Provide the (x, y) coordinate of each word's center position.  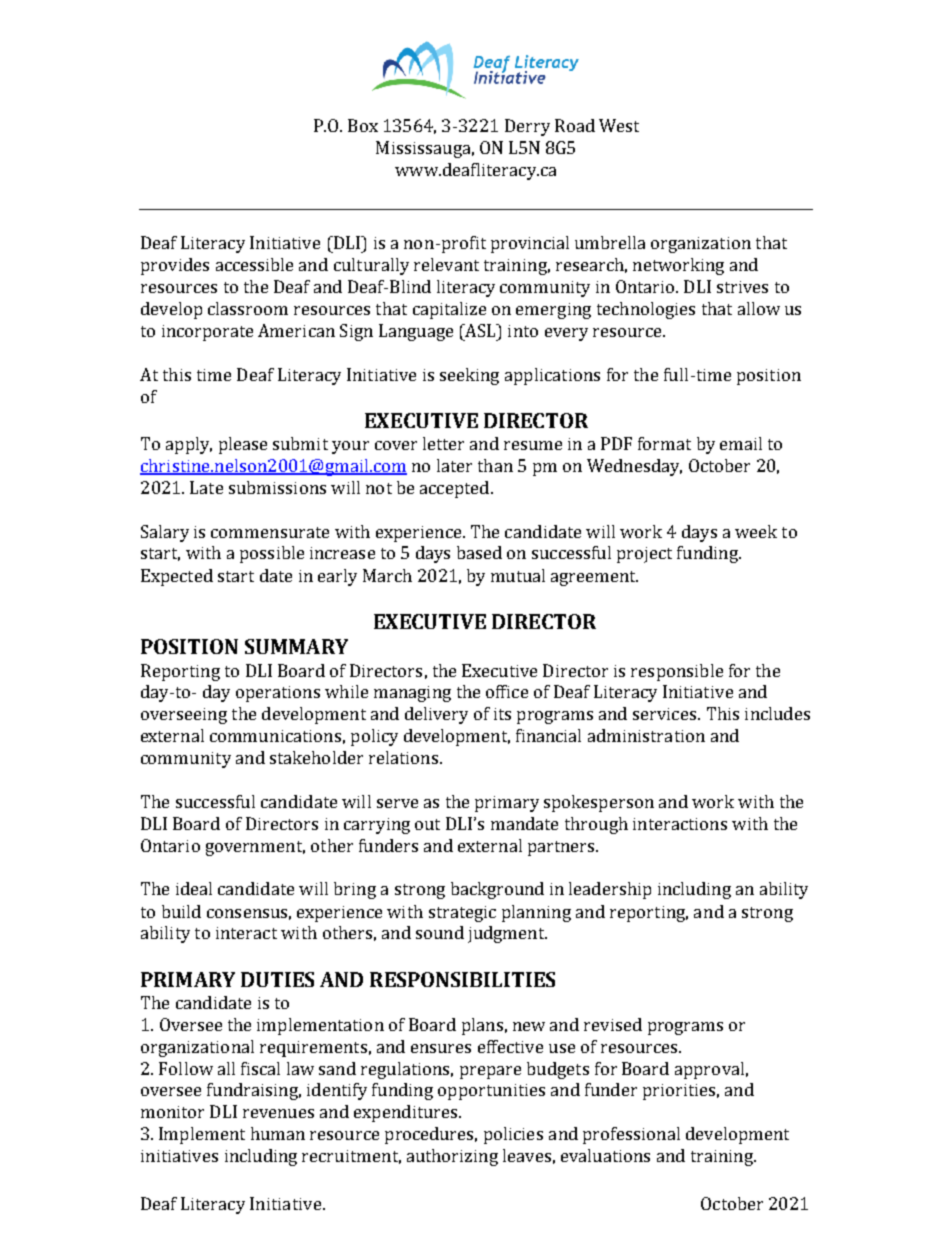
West (619, 125)
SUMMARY (296, 646)
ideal (194, 888)
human (278, 1133)
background (497, 890)
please (243, 445)
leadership (610, 890)
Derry (527, 127)
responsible (677, 672)
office (507, 691)
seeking (469, 376)
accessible (254, 264)
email (741, 443)
